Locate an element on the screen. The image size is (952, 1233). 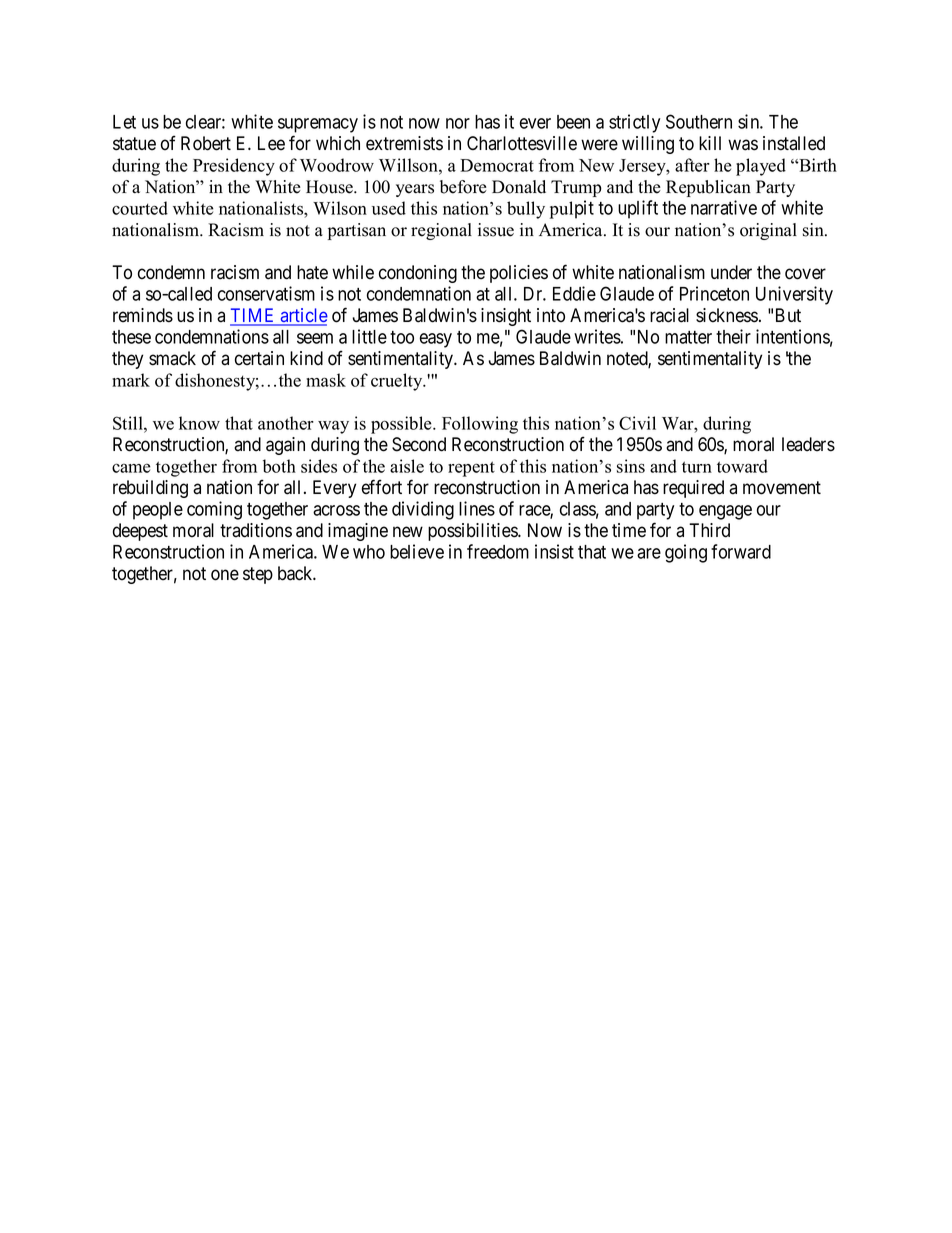
nor is located at coordinates (458, 123).
